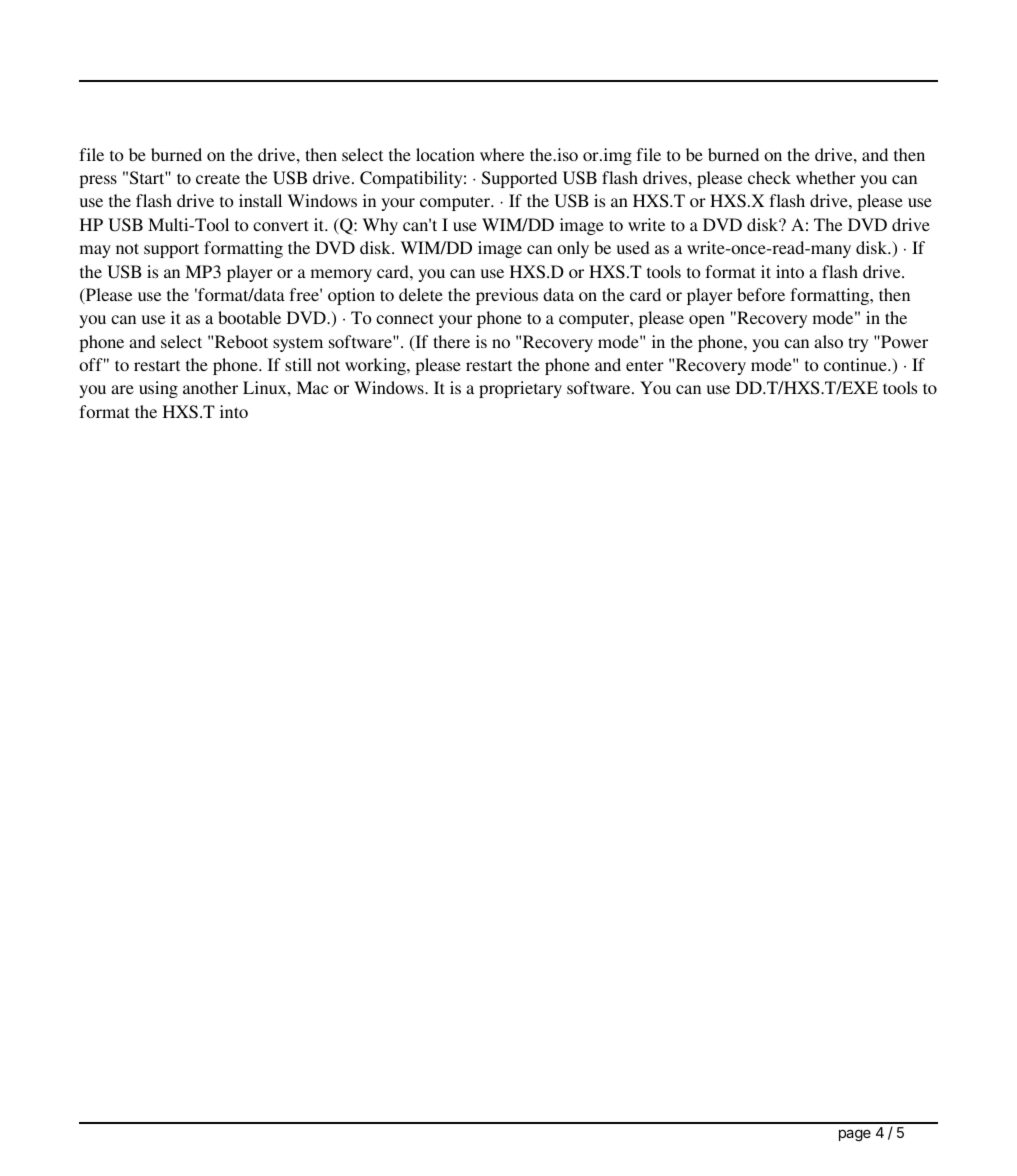 The height and width of the document is (1176, 1017). I want to click on page, so click(855, 1135).
